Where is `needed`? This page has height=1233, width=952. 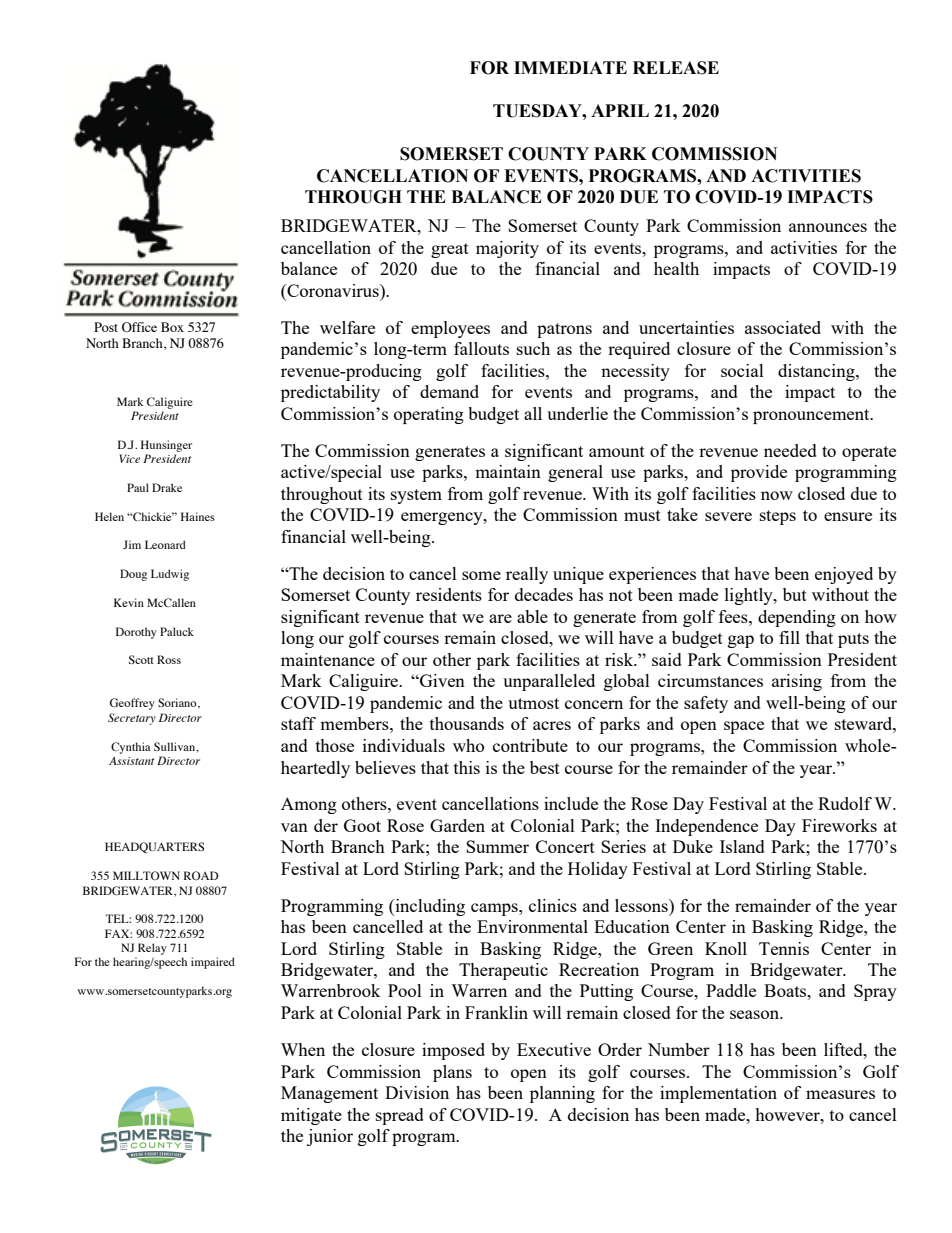 needed is located at coordinates (790, 450).
